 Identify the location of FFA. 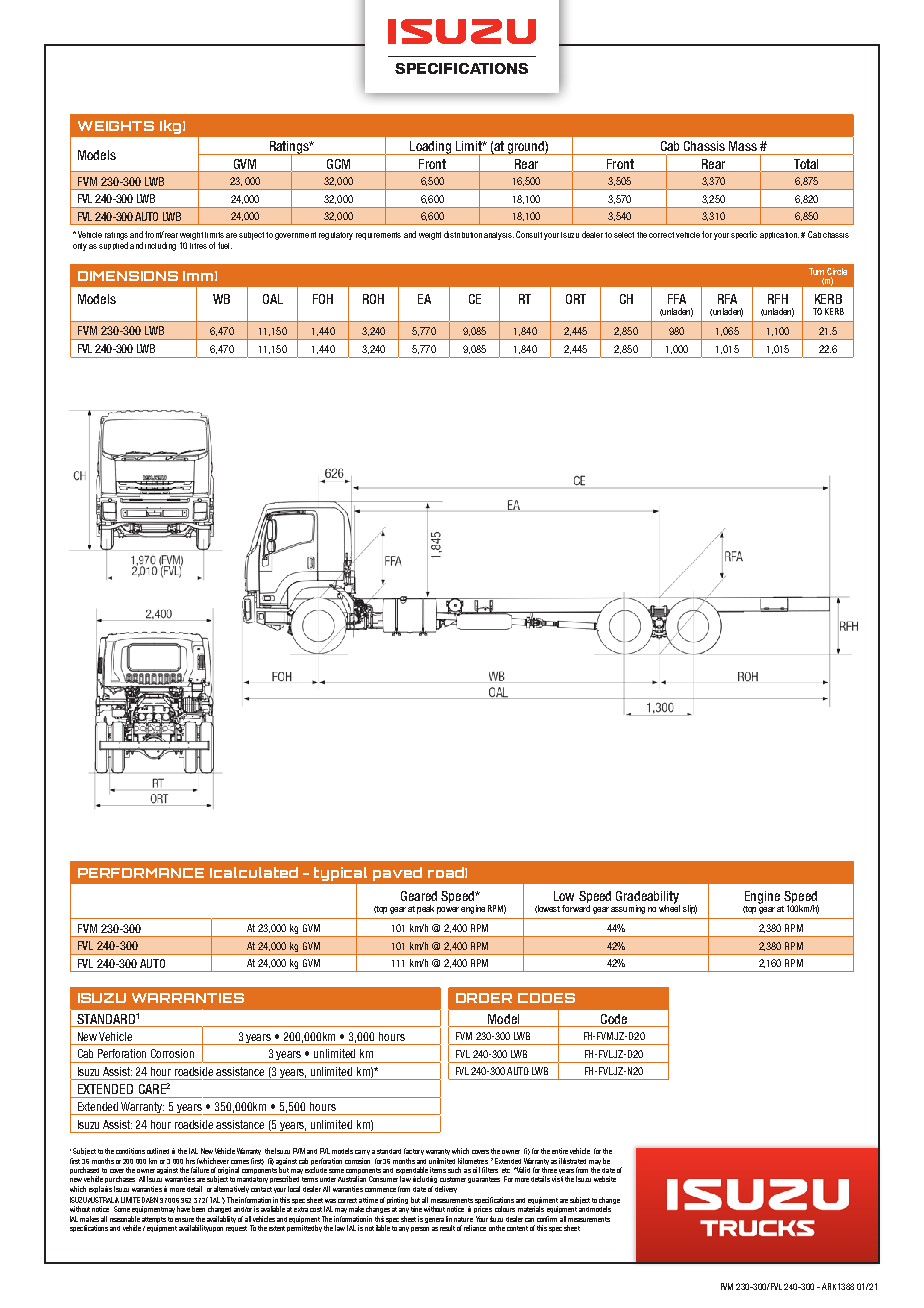
(677, 299).
